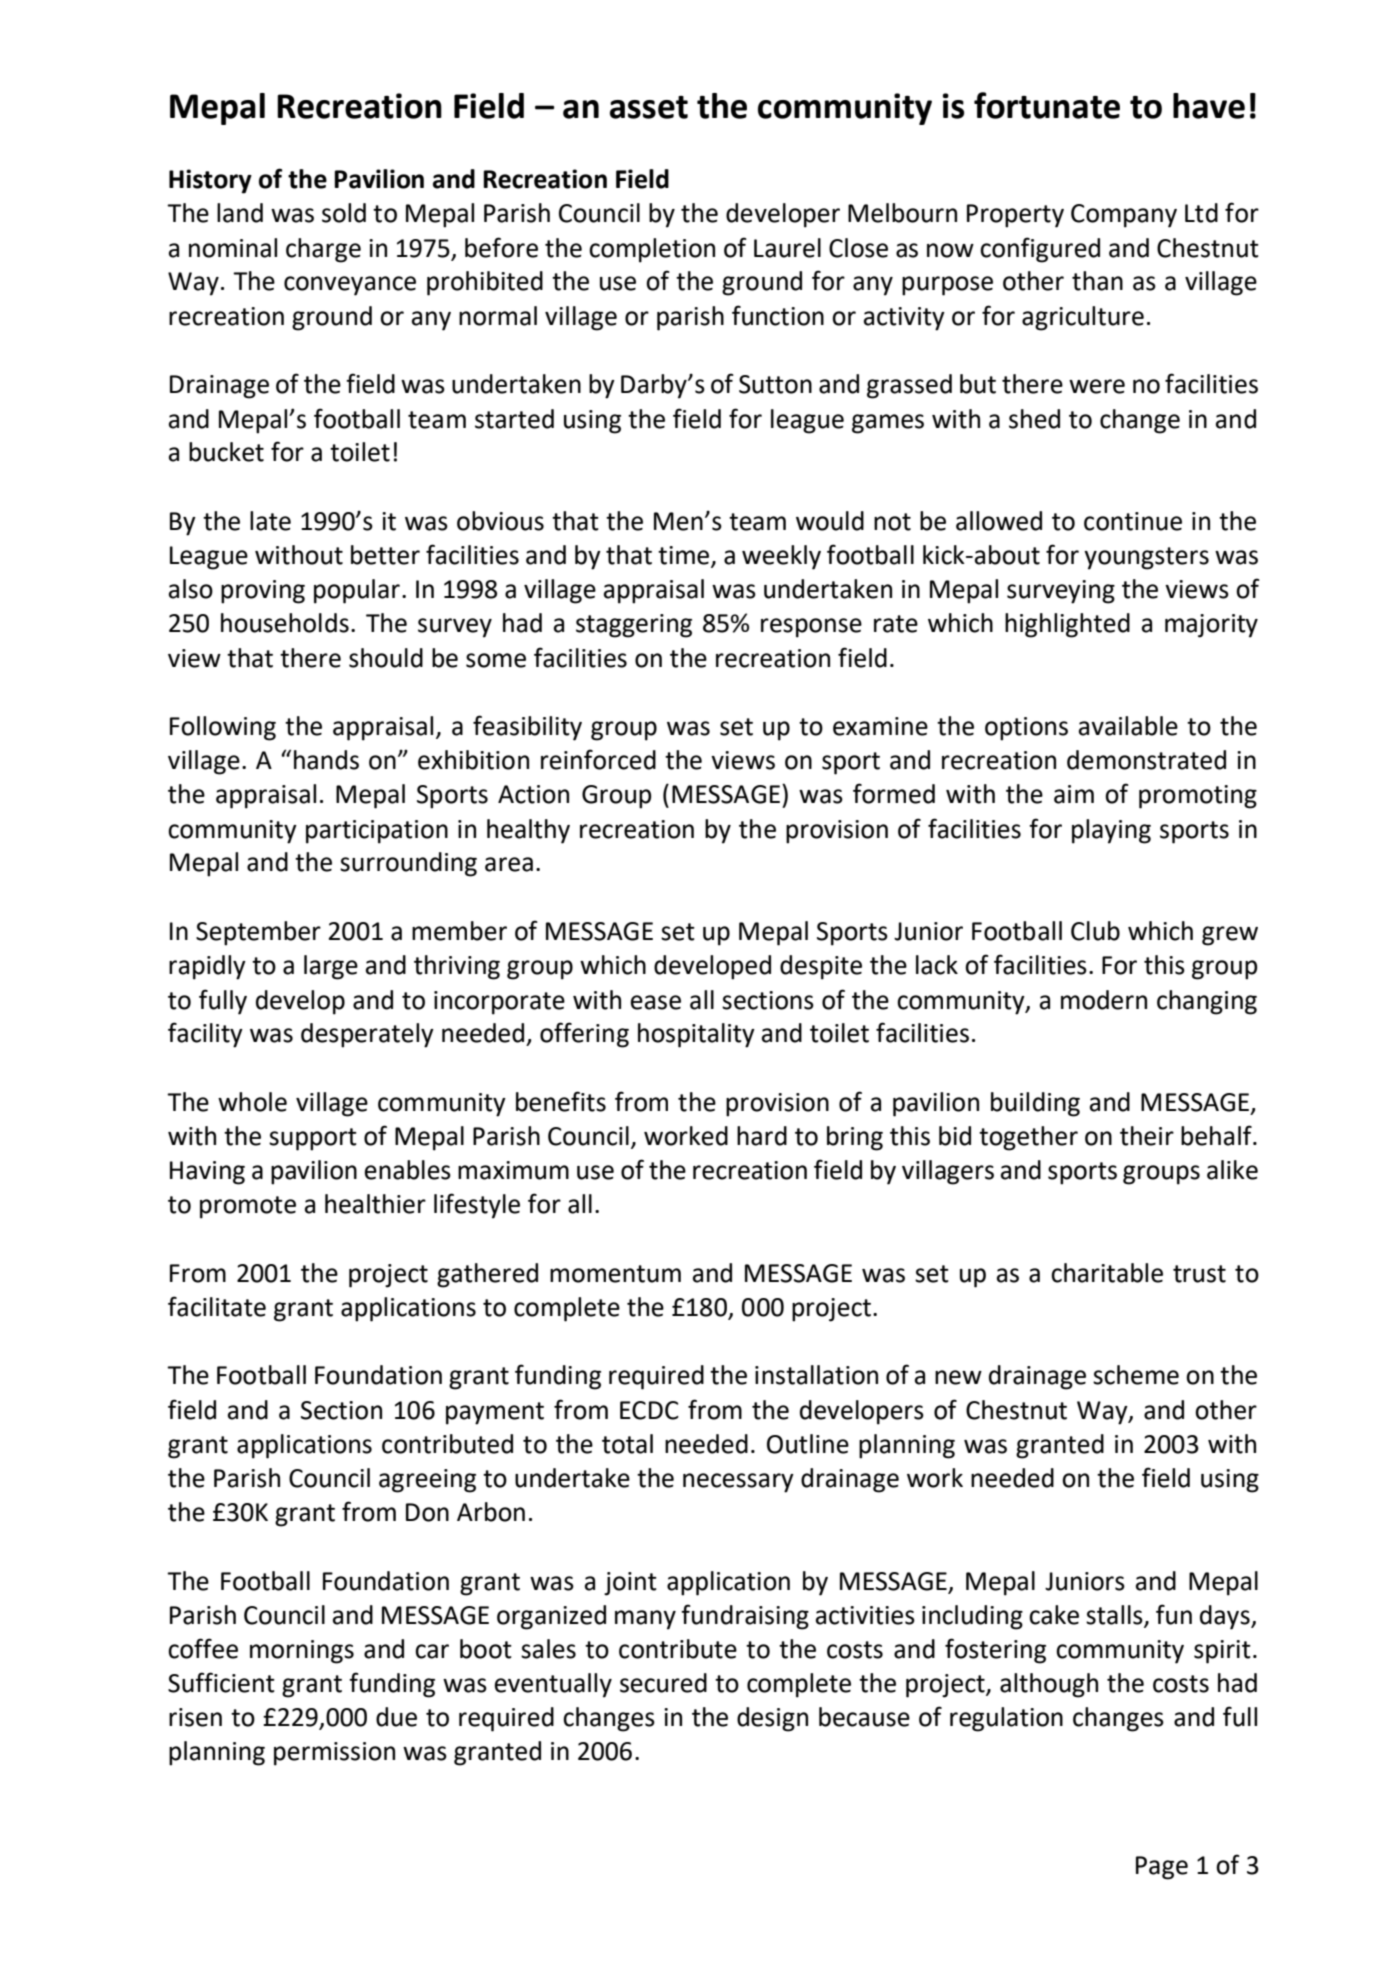 This screenshot has width=1388, height=1964. I want to click on sold, so click(344, 213).
